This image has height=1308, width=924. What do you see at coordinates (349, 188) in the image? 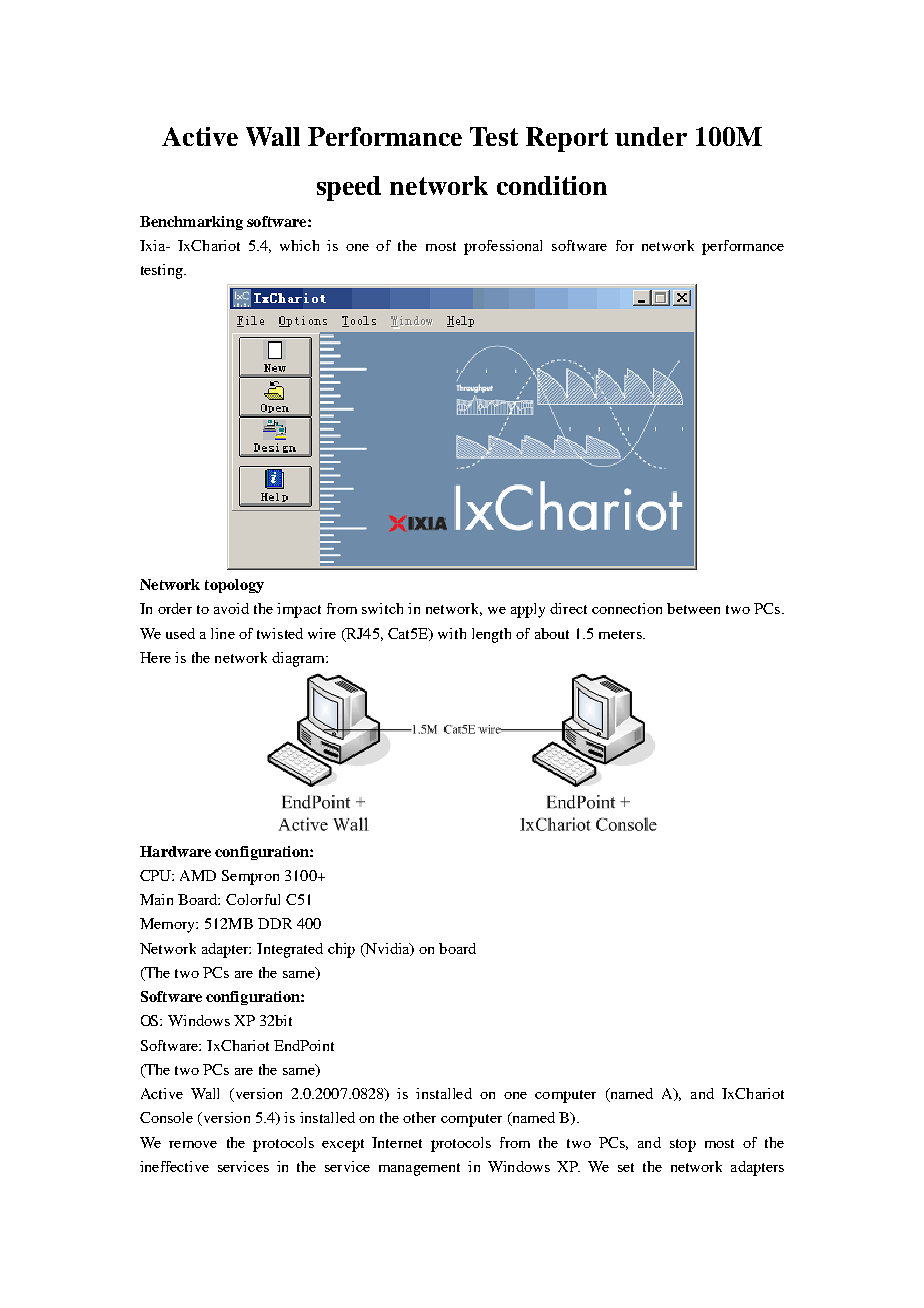
I see `speed` at bounding box center [349, 188].
